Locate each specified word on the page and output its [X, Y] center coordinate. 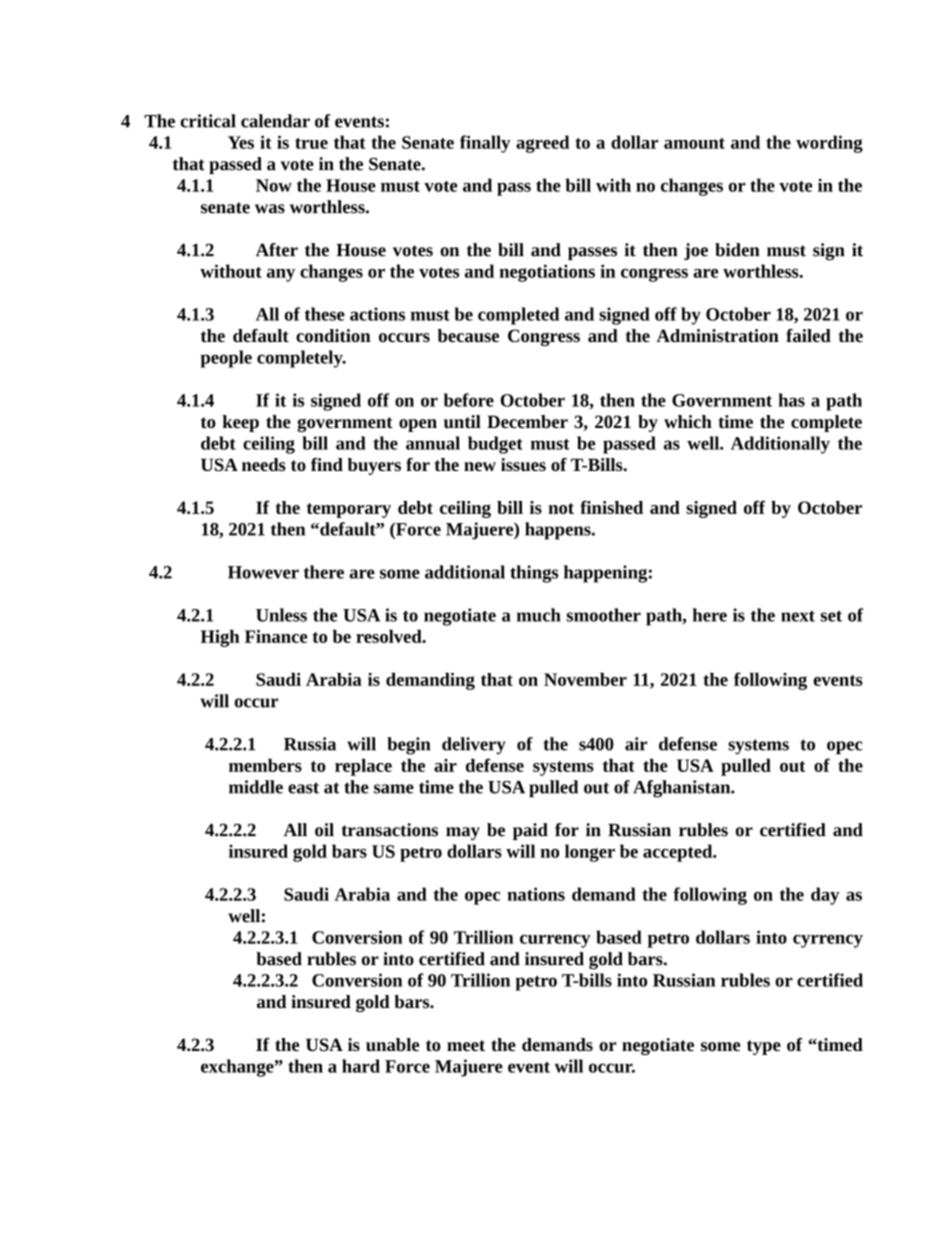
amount [694, 143]
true [311, 143]
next [798, 616]
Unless [281, 615]
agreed [542, 144]
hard [361, 1066]
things [534, 574]
